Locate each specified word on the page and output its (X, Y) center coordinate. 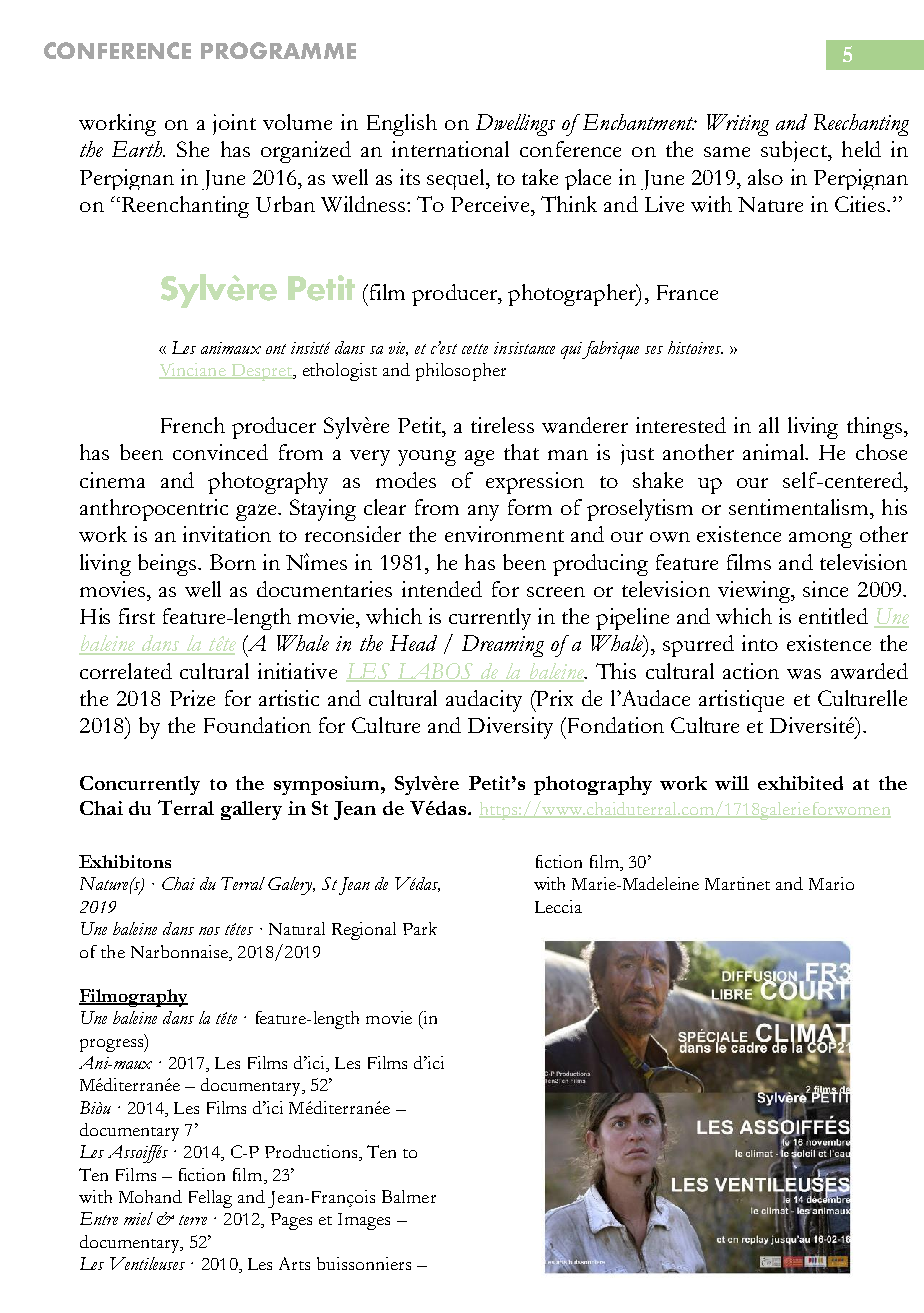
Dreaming (503, 646)
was (804, 674)
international (450, 149)
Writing (738, 125)
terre (193, 1220)
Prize (192, 698)
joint (234, 124)
